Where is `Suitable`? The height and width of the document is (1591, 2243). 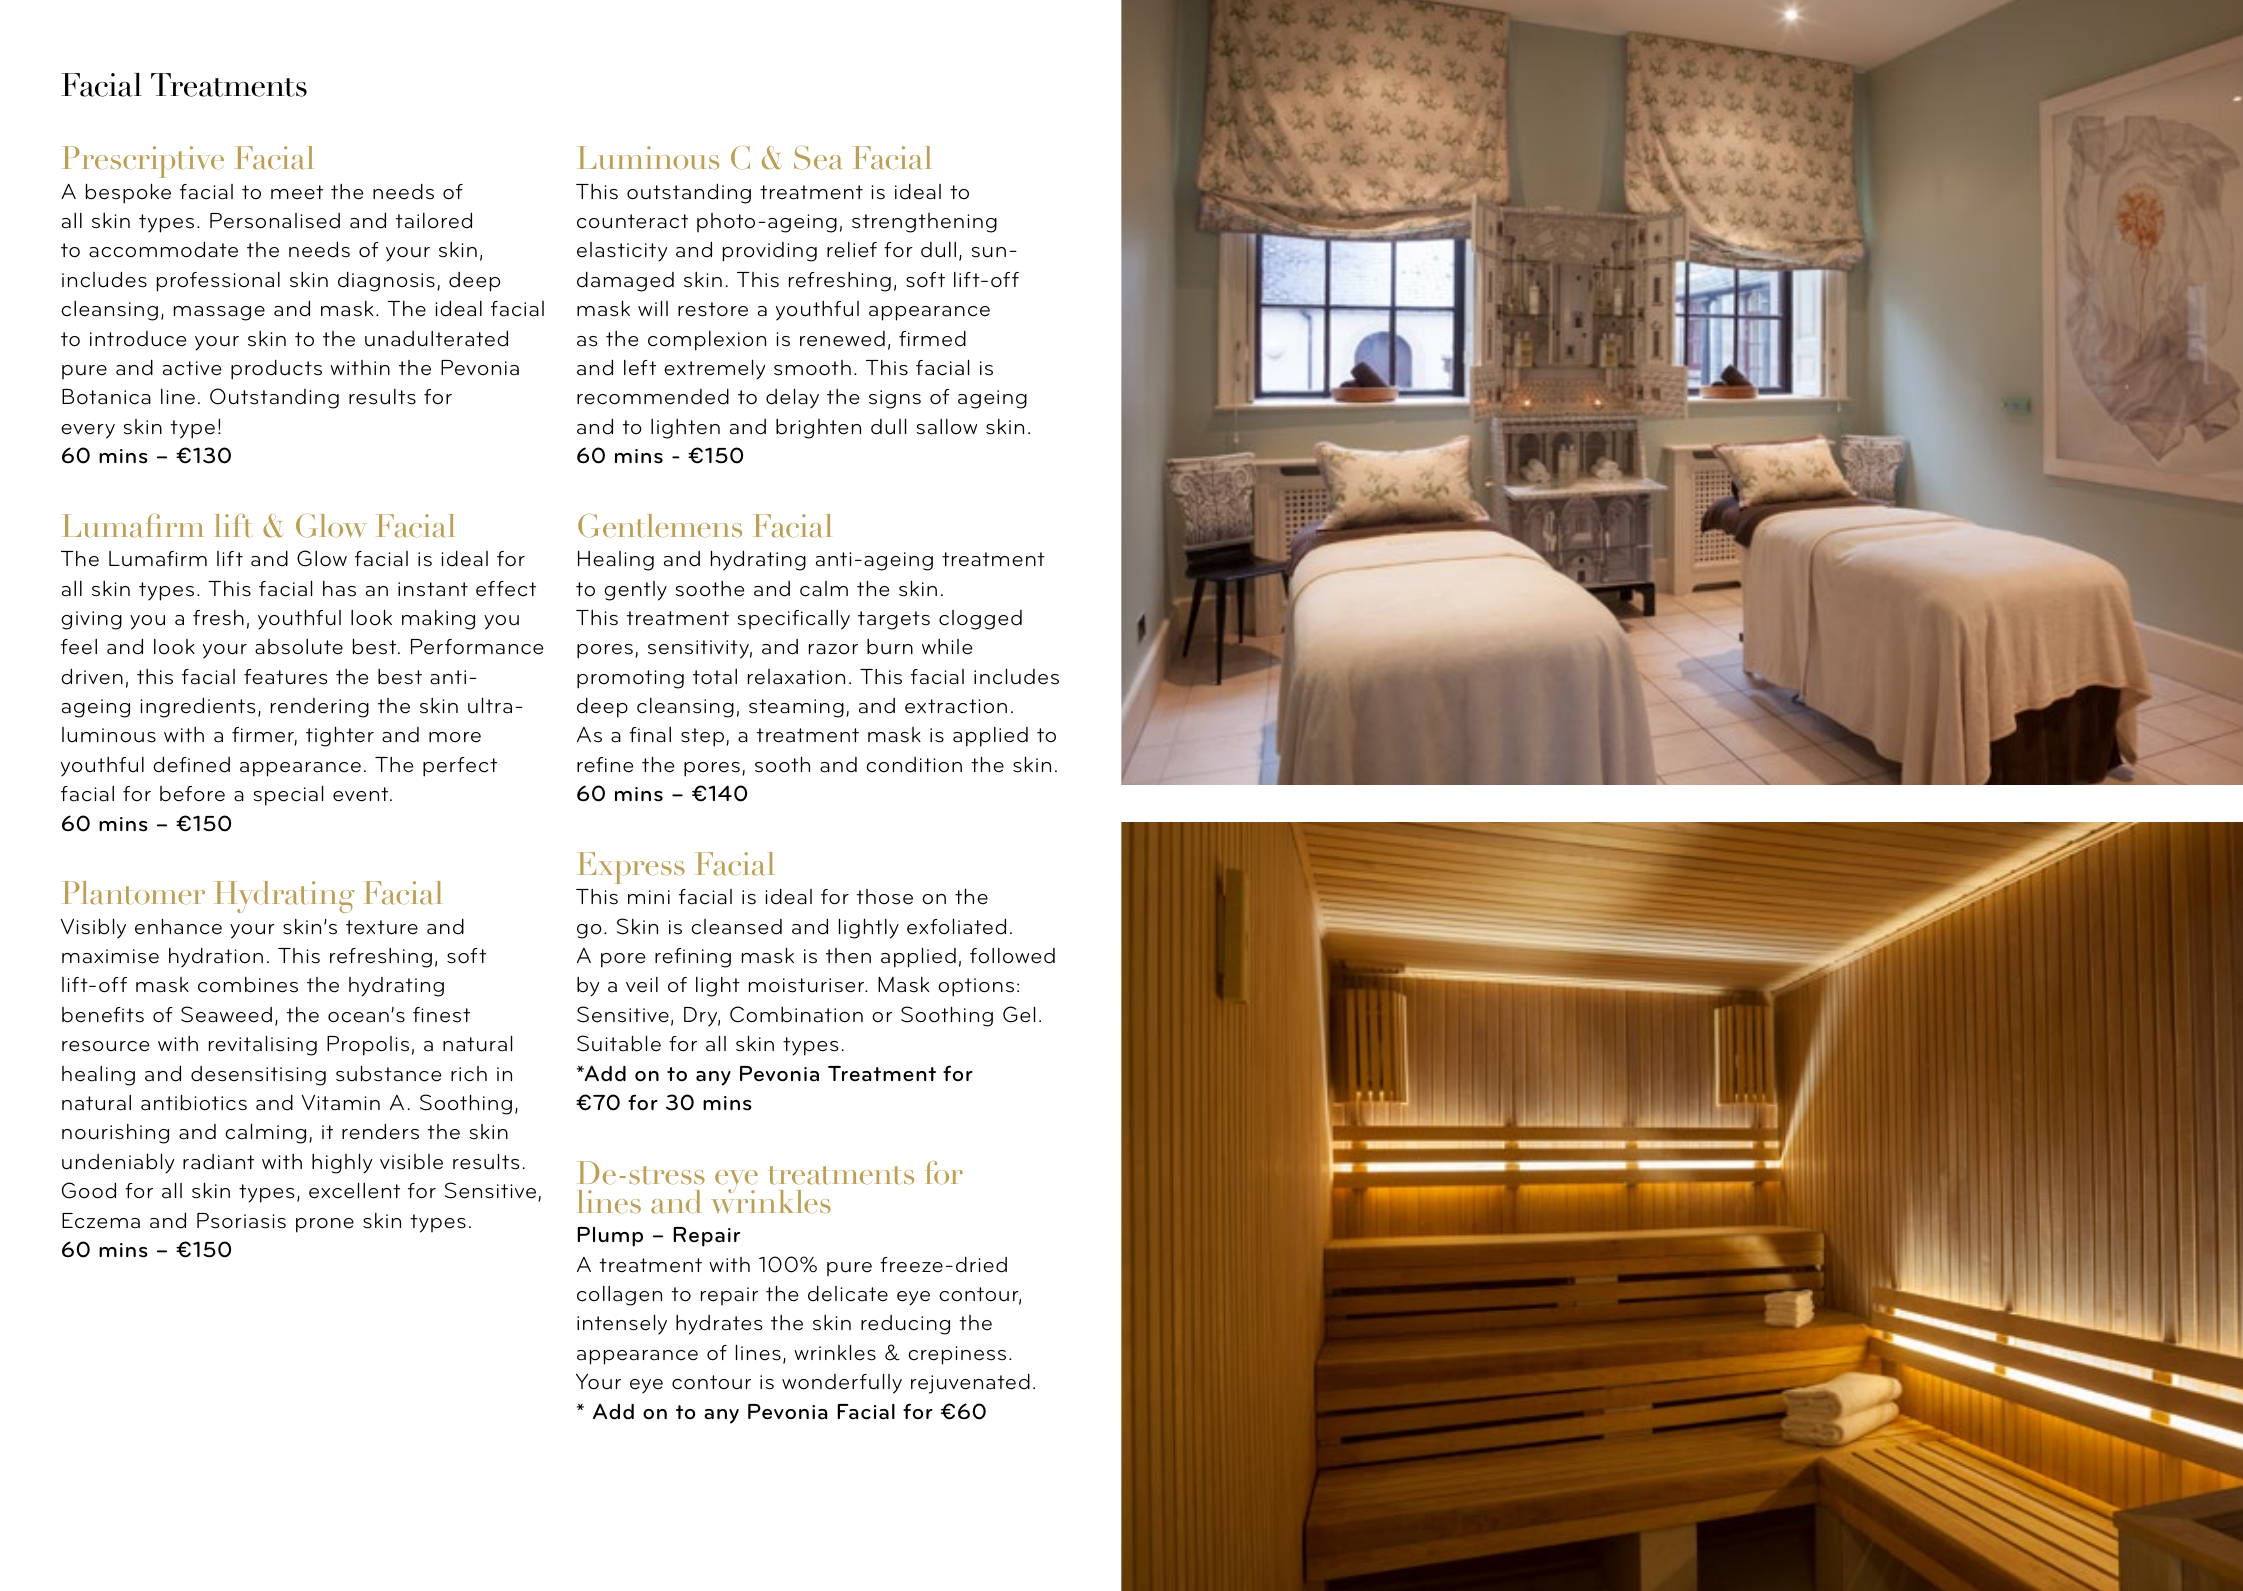
Suitable is located at coordinates (619, 1043).
